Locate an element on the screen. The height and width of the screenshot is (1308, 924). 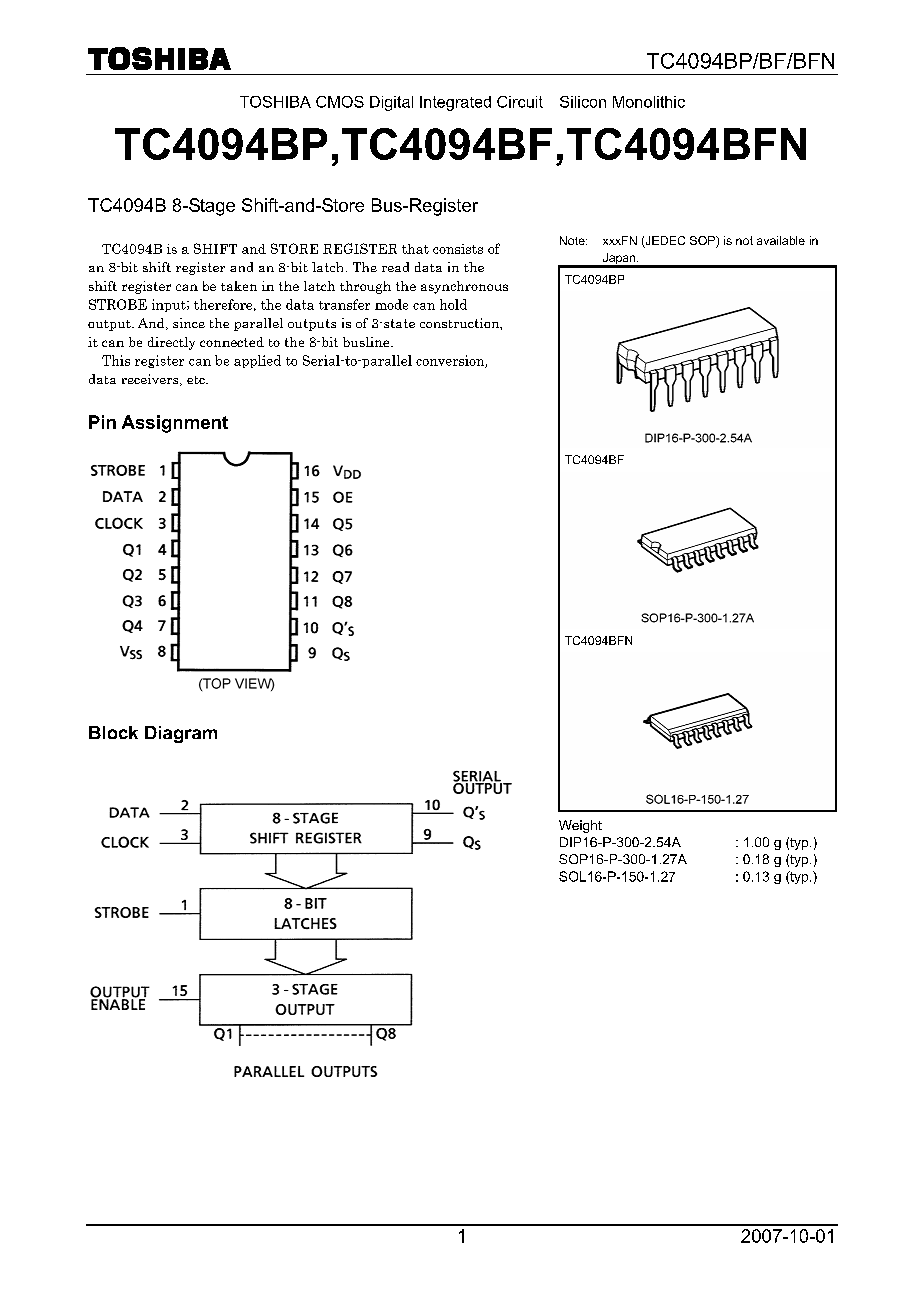
Monolithic is located at coordinates (649, 102).
